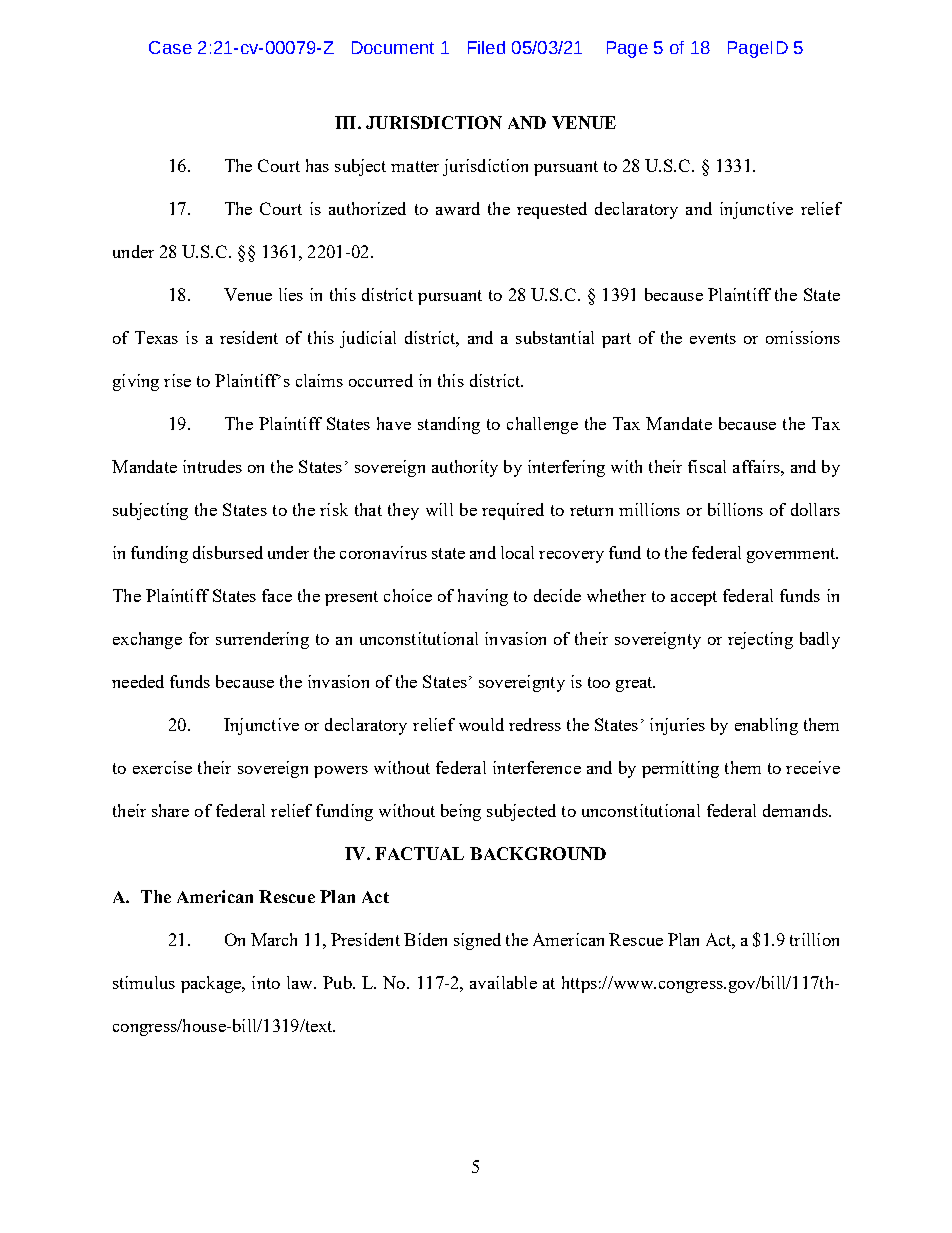 The height and width of the screenshot is (1233, 952). What do you see at coordinates (766, 726) in the screenshot?
I see `enabling` at bounding box center [766, 726].
